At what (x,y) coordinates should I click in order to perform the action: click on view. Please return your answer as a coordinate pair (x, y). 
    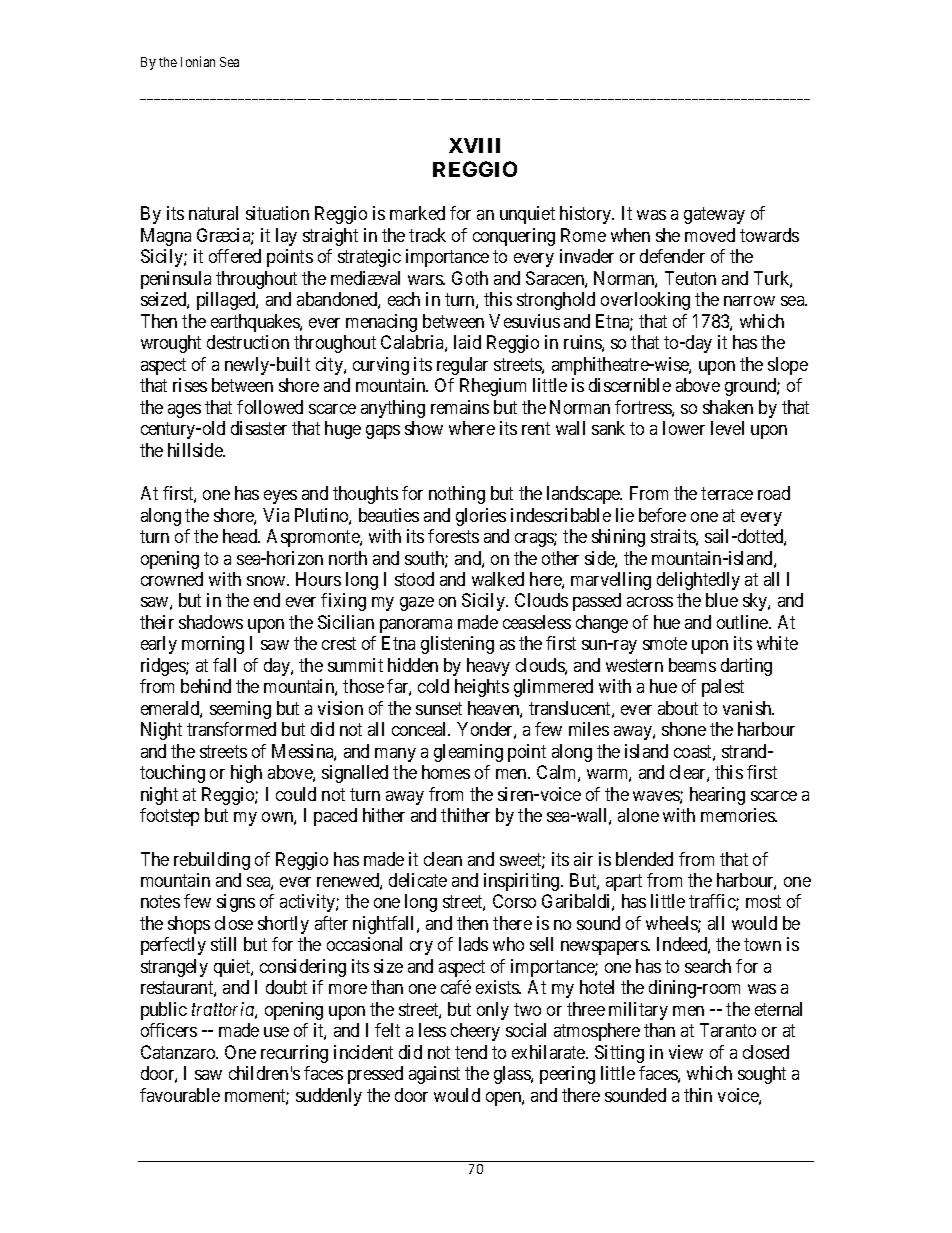
    Looking at the image, I should click on (686, 1052).
